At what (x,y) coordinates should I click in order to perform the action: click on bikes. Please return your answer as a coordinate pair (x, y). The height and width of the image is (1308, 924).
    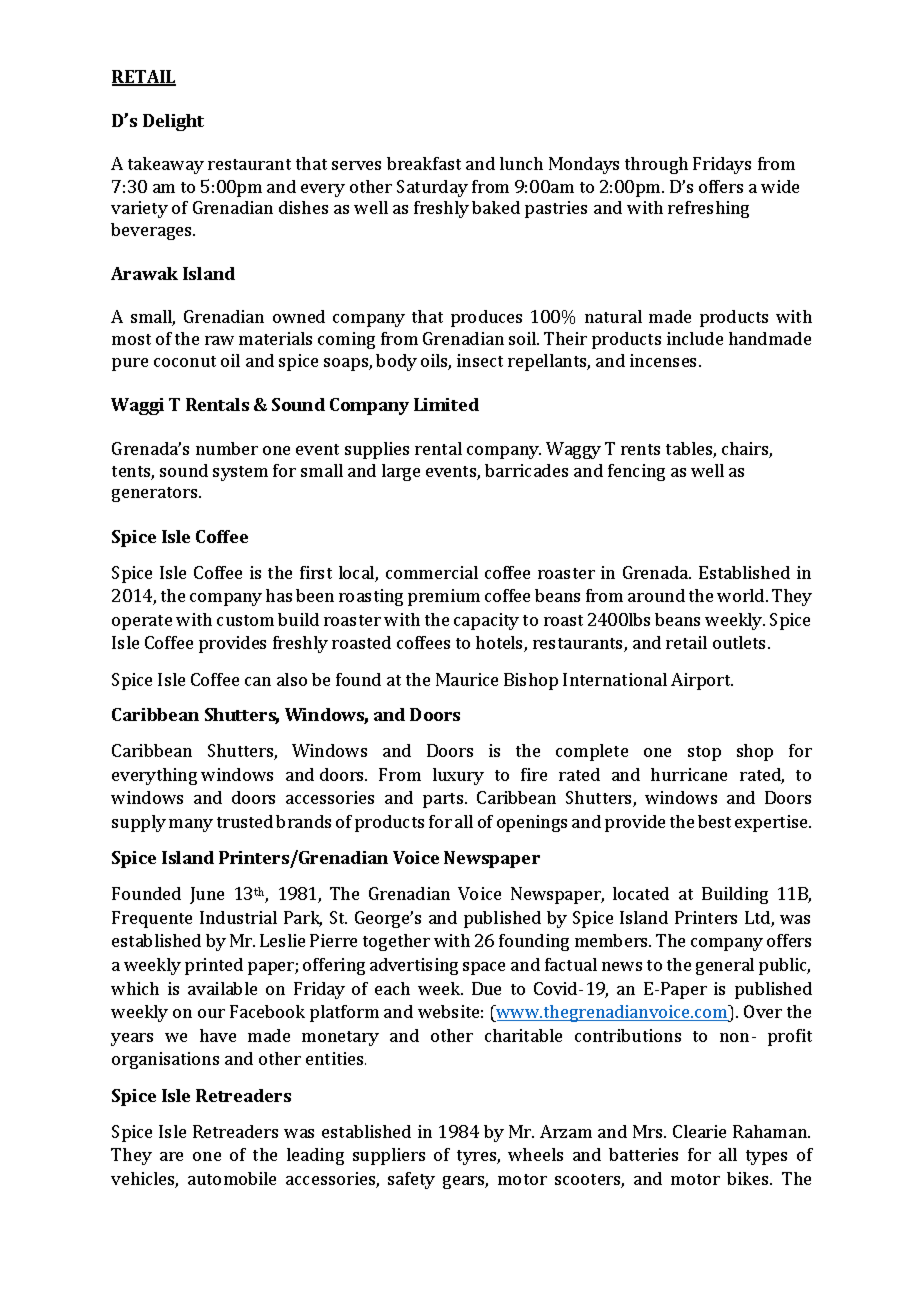
    Looking at the image, I should click on (749, 1178).
